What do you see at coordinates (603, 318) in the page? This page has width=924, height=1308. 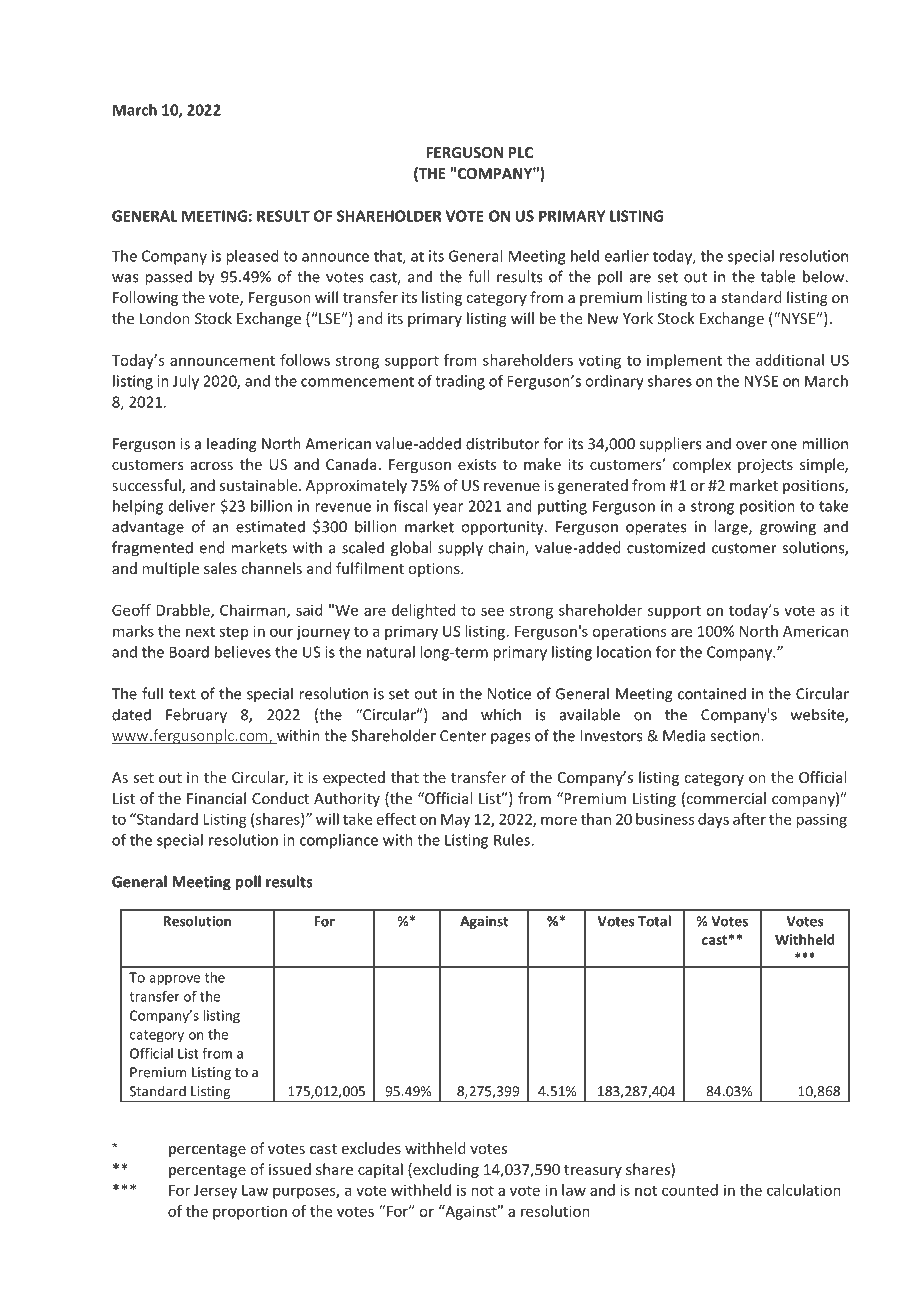 I see `New` at bounding box center [603, 318].
